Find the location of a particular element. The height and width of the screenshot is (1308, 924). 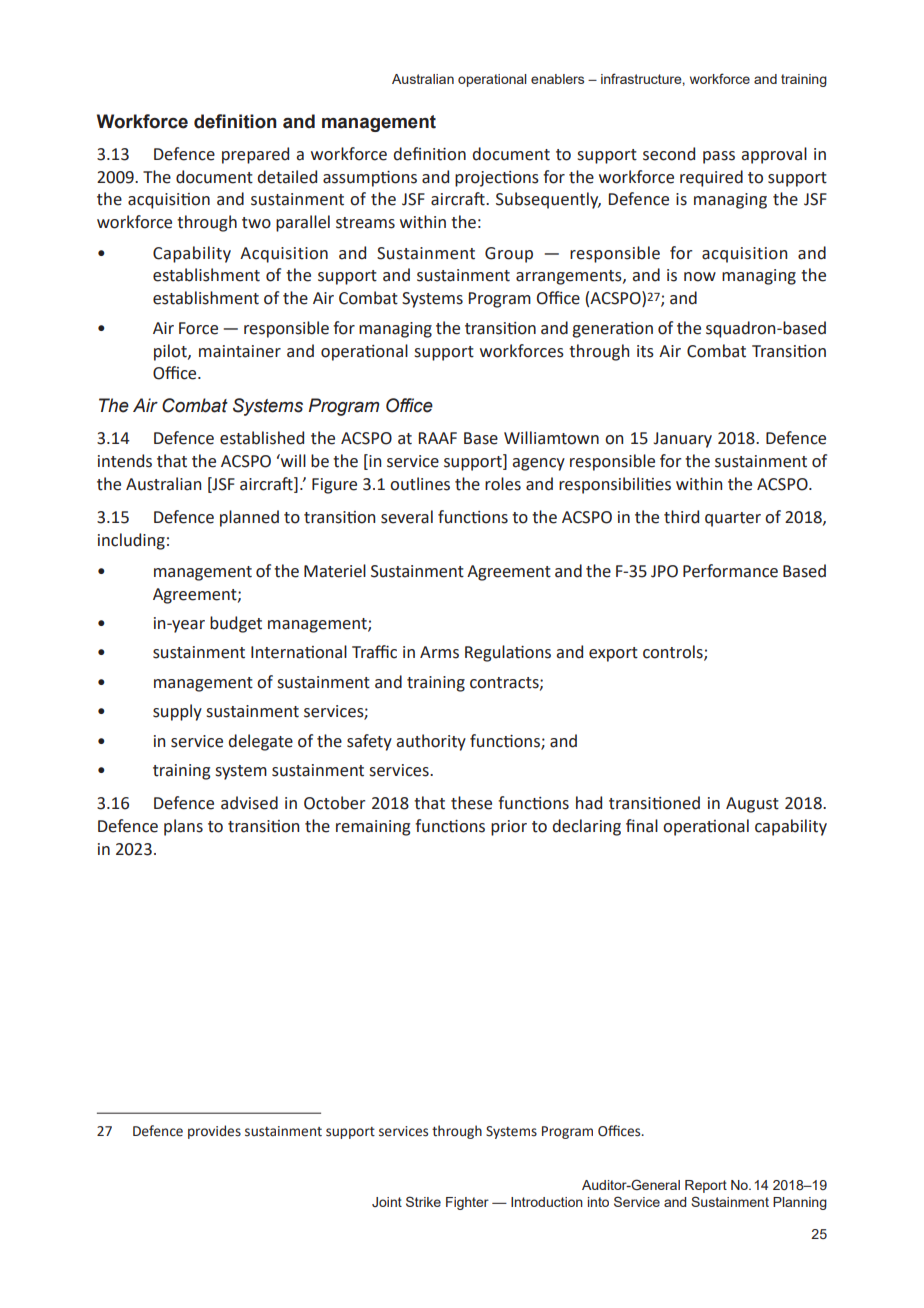

provides is located at coordinates (214, 1132).
